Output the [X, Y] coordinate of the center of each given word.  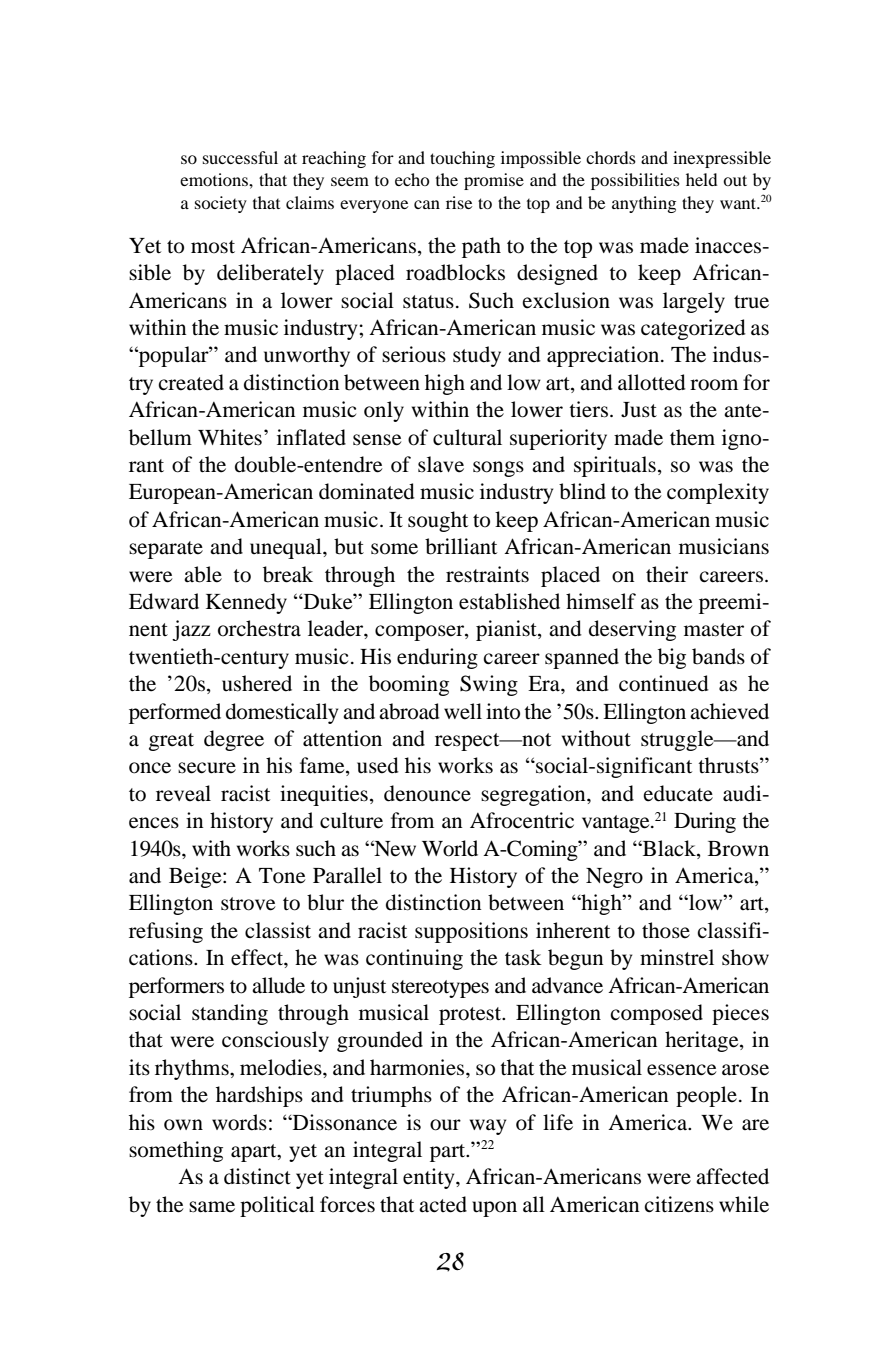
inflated [311, 437]
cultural [467, 437]
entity [430, 1178]
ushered [257, 683]
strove [248, 904]
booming [409, 685]
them [692, 437]
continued [664, 683]
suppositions [471, 932]
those [666, 930]
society [221, 204]
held [702, 179]
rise [459, 202]
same [212, 1207]
